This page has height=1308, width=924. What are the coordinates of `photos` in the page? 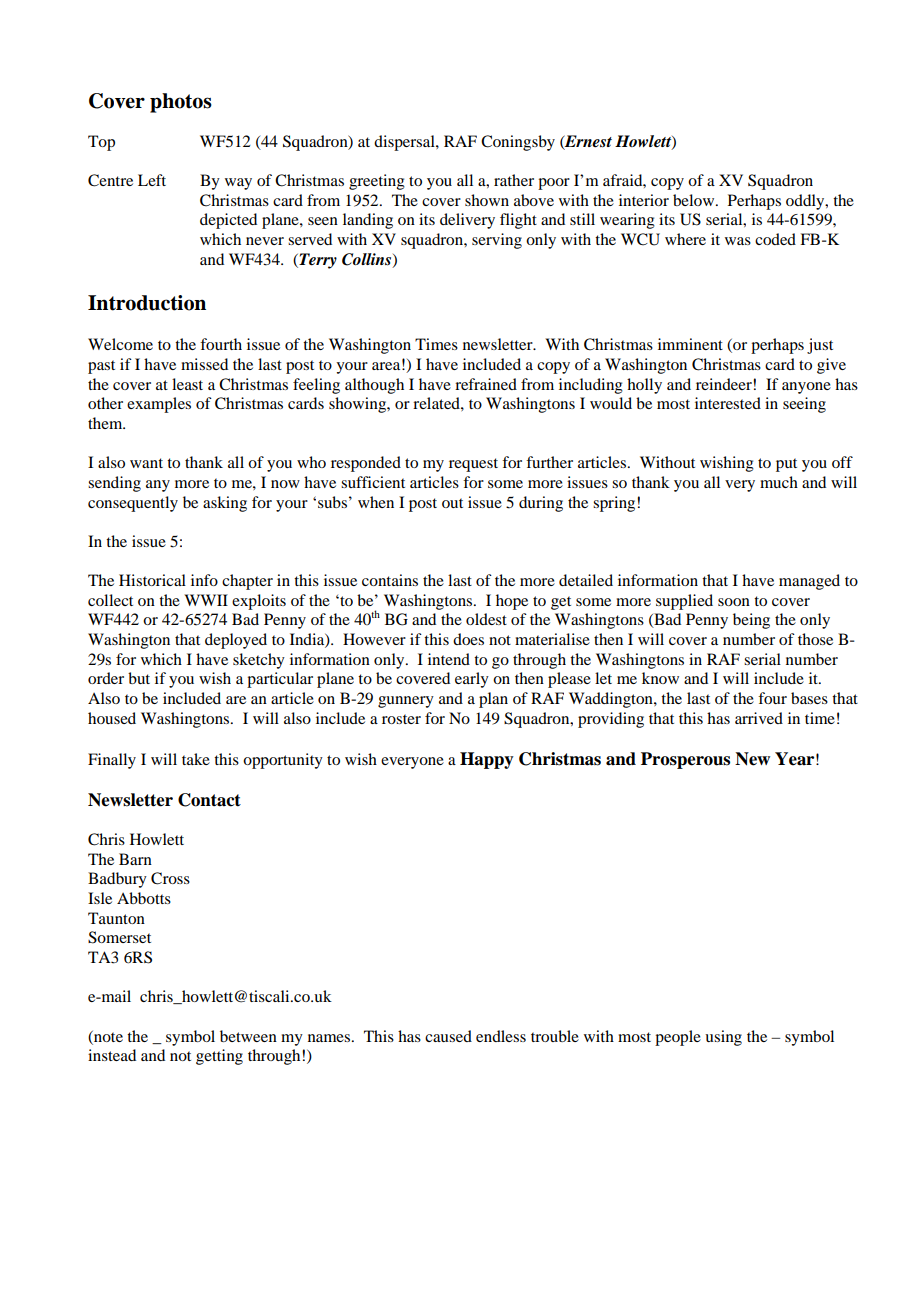 It's located at (181, 103).
